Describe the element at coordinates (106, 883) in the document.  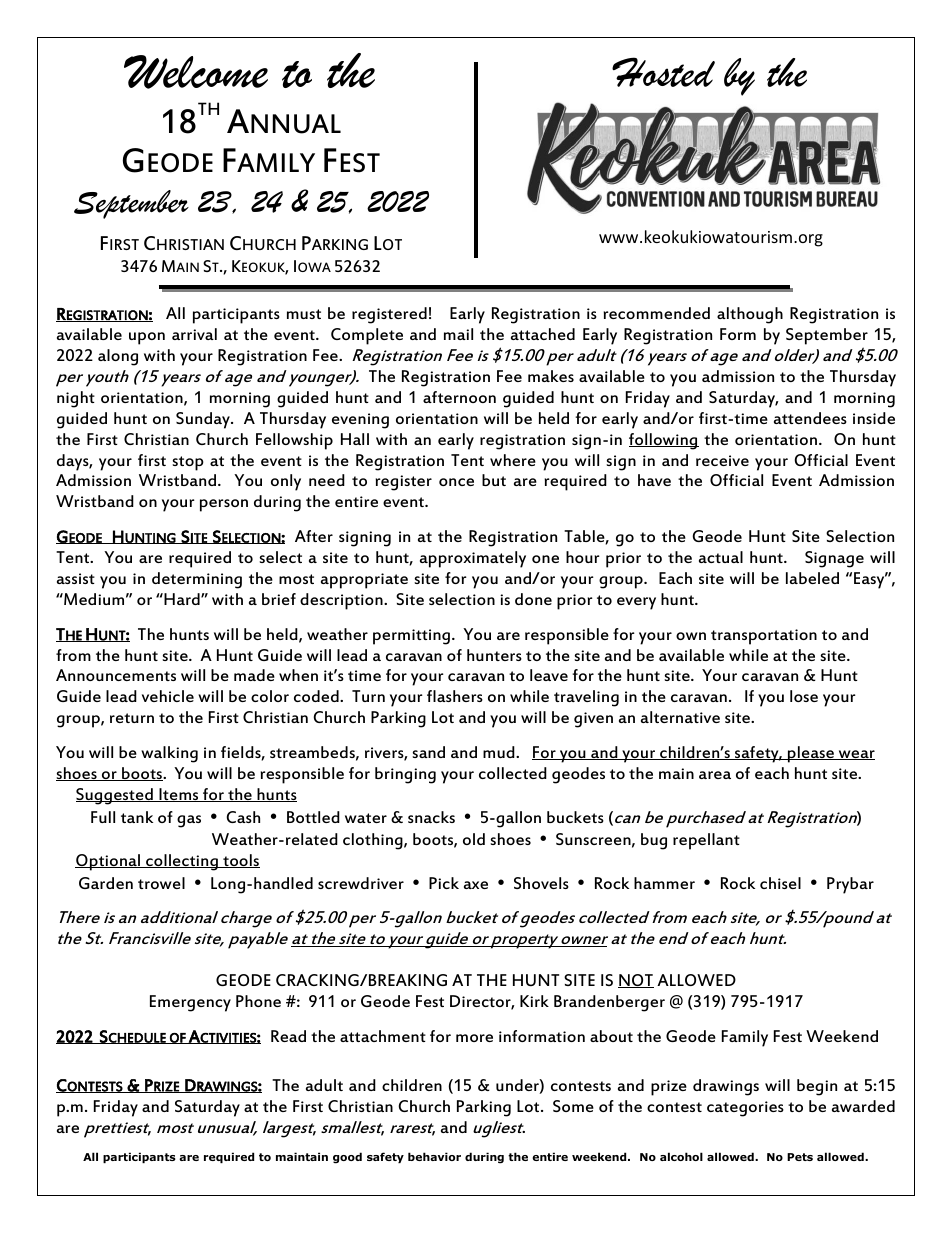
I see `Garden` at that location.
